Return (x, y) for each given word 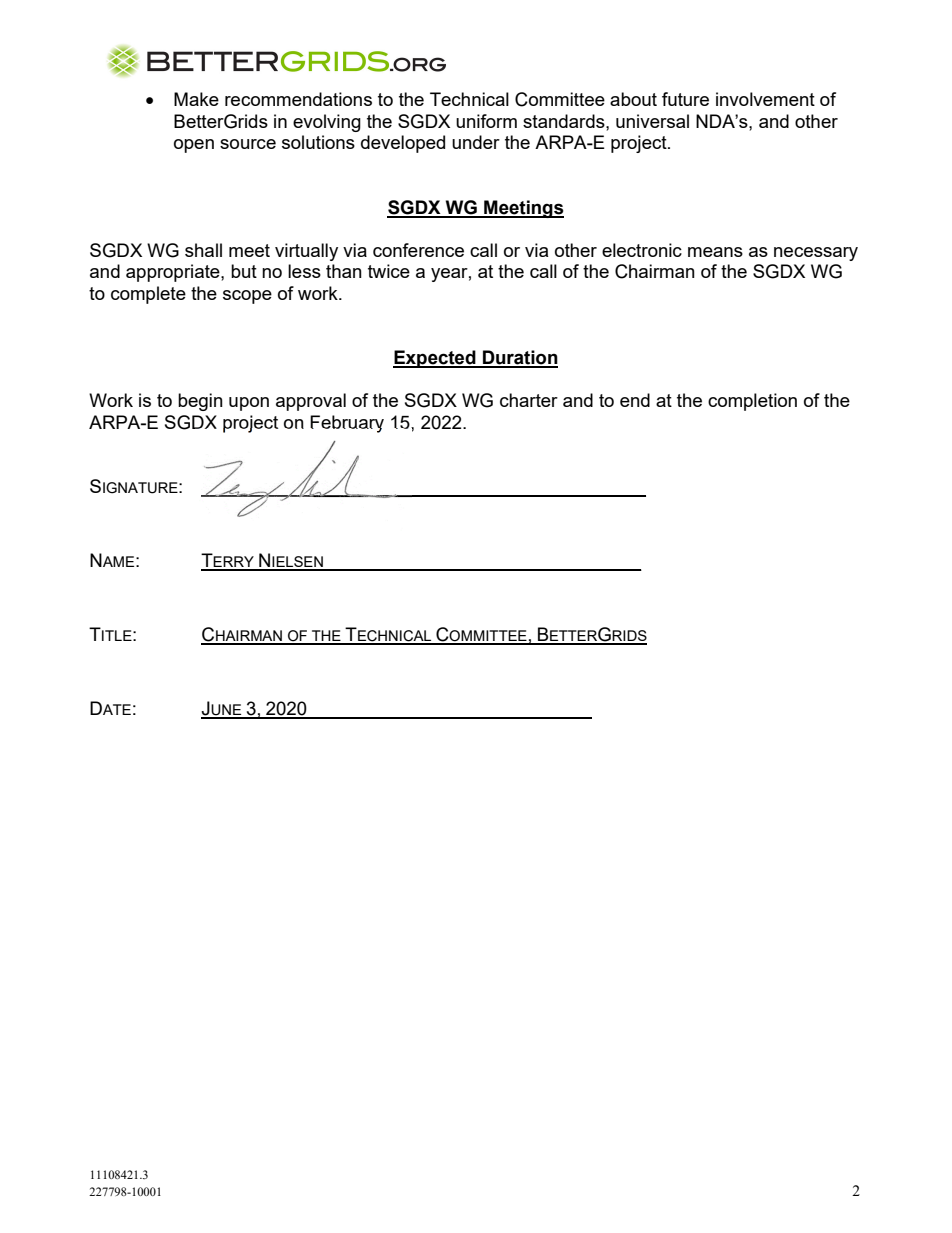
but (244, 271)
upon (249, 404)
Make (196, 99)
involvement (765, 99)
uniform (486, 121)
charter (529, 400)
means (715, 252)
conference (418, 250)
